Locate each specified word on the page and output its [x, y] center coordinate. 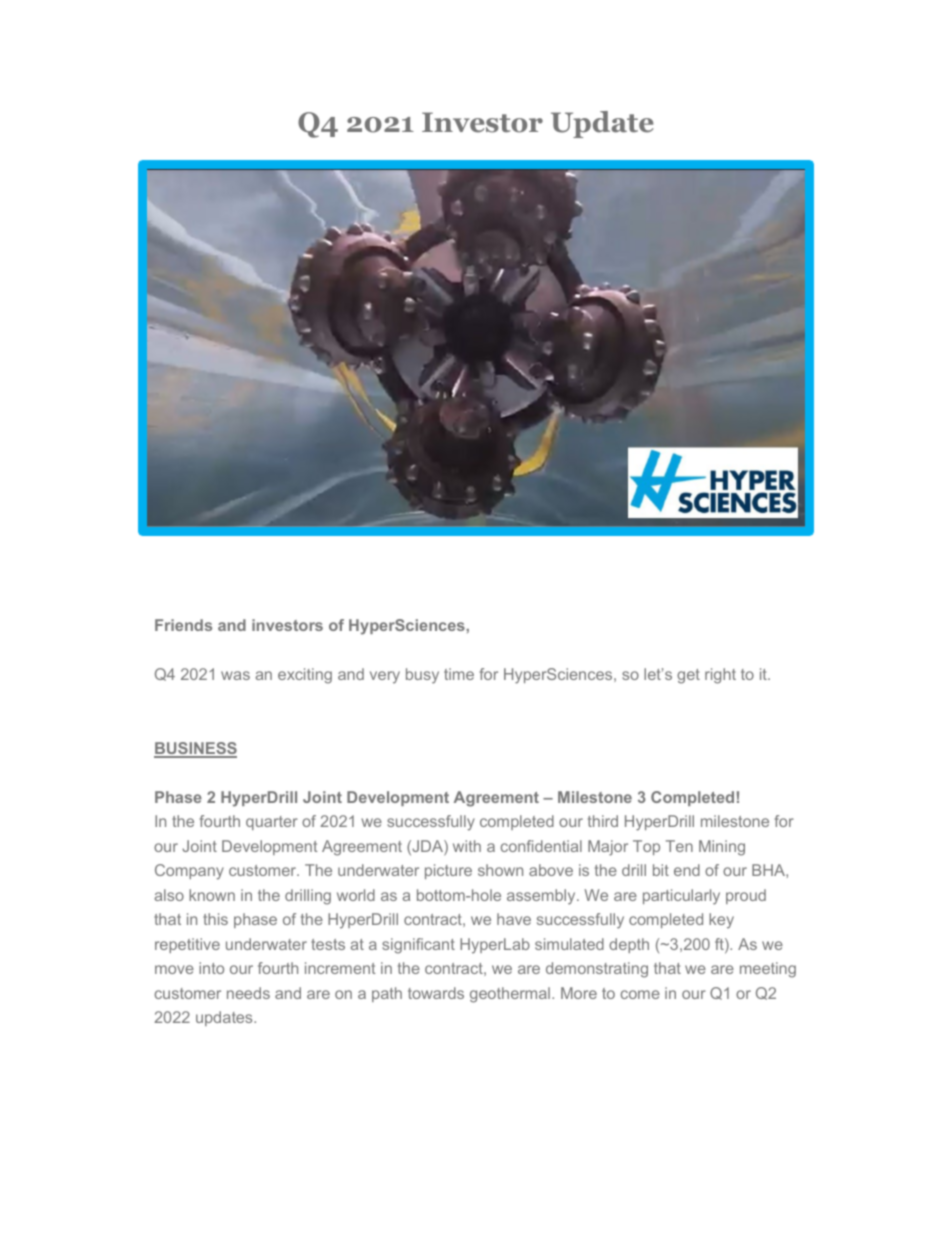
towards [436, 993]
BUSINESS [195, 749]
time [459, 674]
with [467, 846]
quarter [272, 823]
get [688, 676]
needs [248, 993]
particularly [681, 897]
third [603, 821]
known [212, 895]
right [720, 676]
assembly [542, 897]
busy [422, 676]
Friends [183, 625]
